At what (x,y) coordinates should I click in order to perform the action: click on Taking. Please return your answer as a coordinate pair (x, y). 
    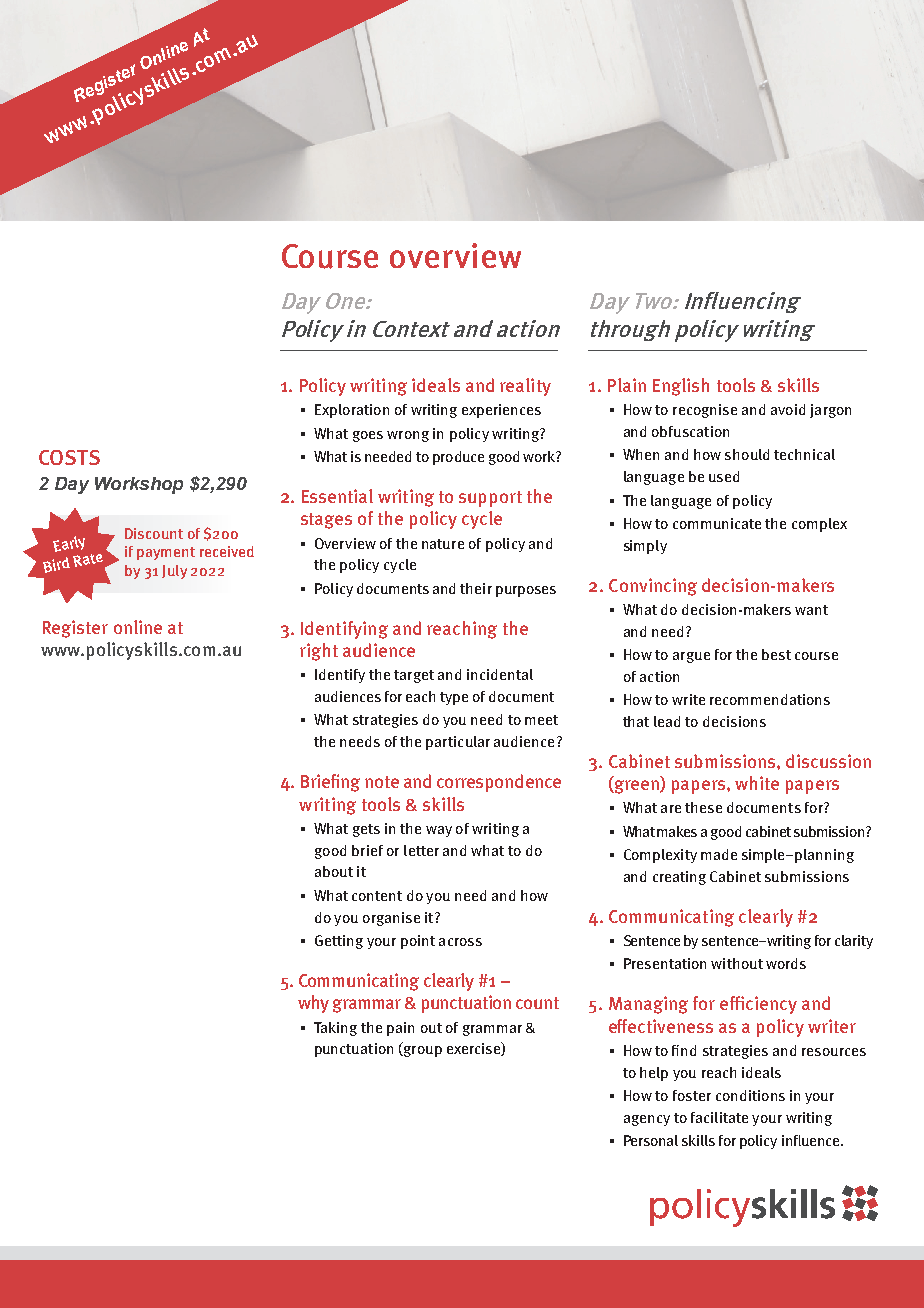
    Looking at the image, I should click on (335, 1029).
